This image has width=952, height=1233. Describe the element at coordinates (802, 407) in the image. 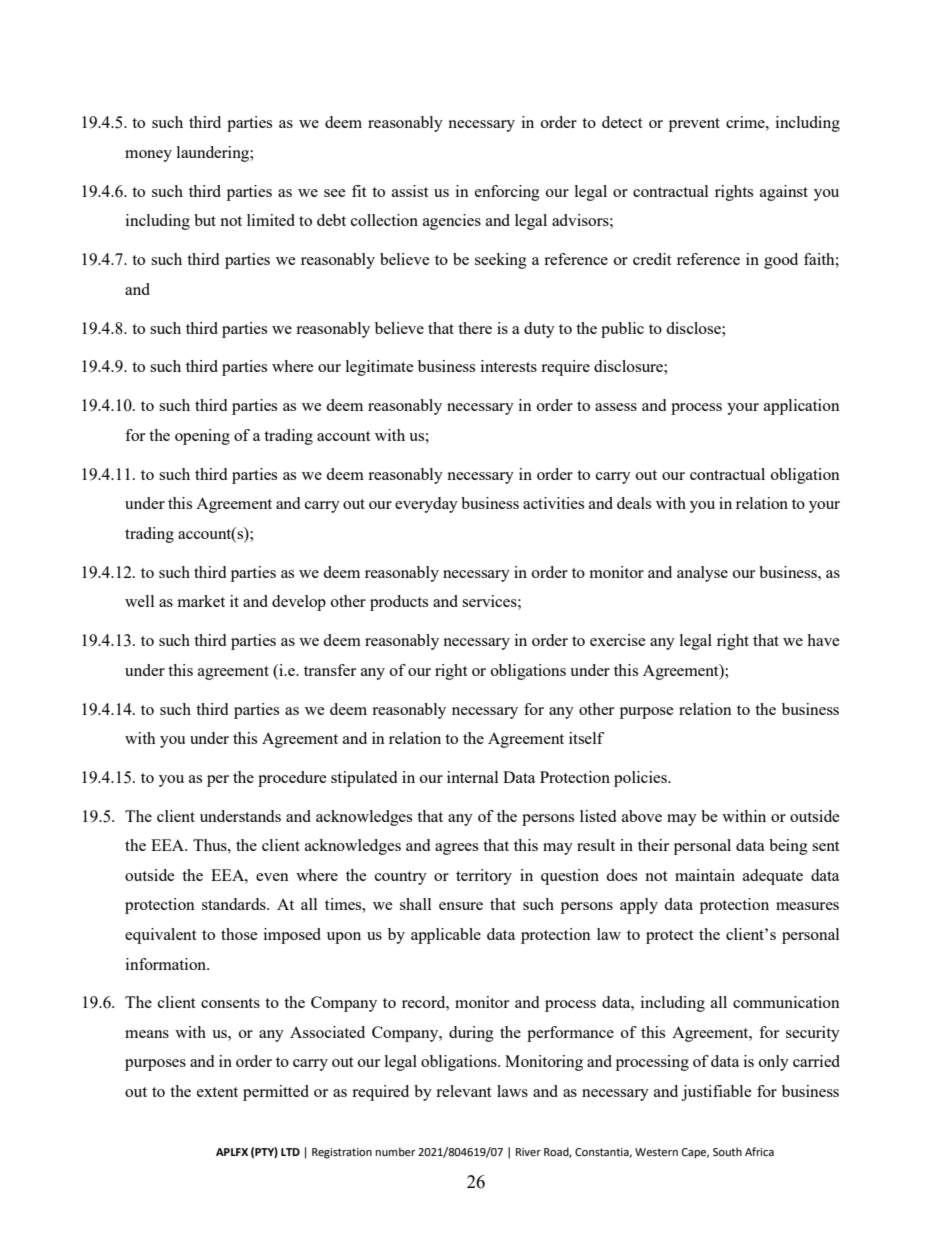

I see `application` at that location.
